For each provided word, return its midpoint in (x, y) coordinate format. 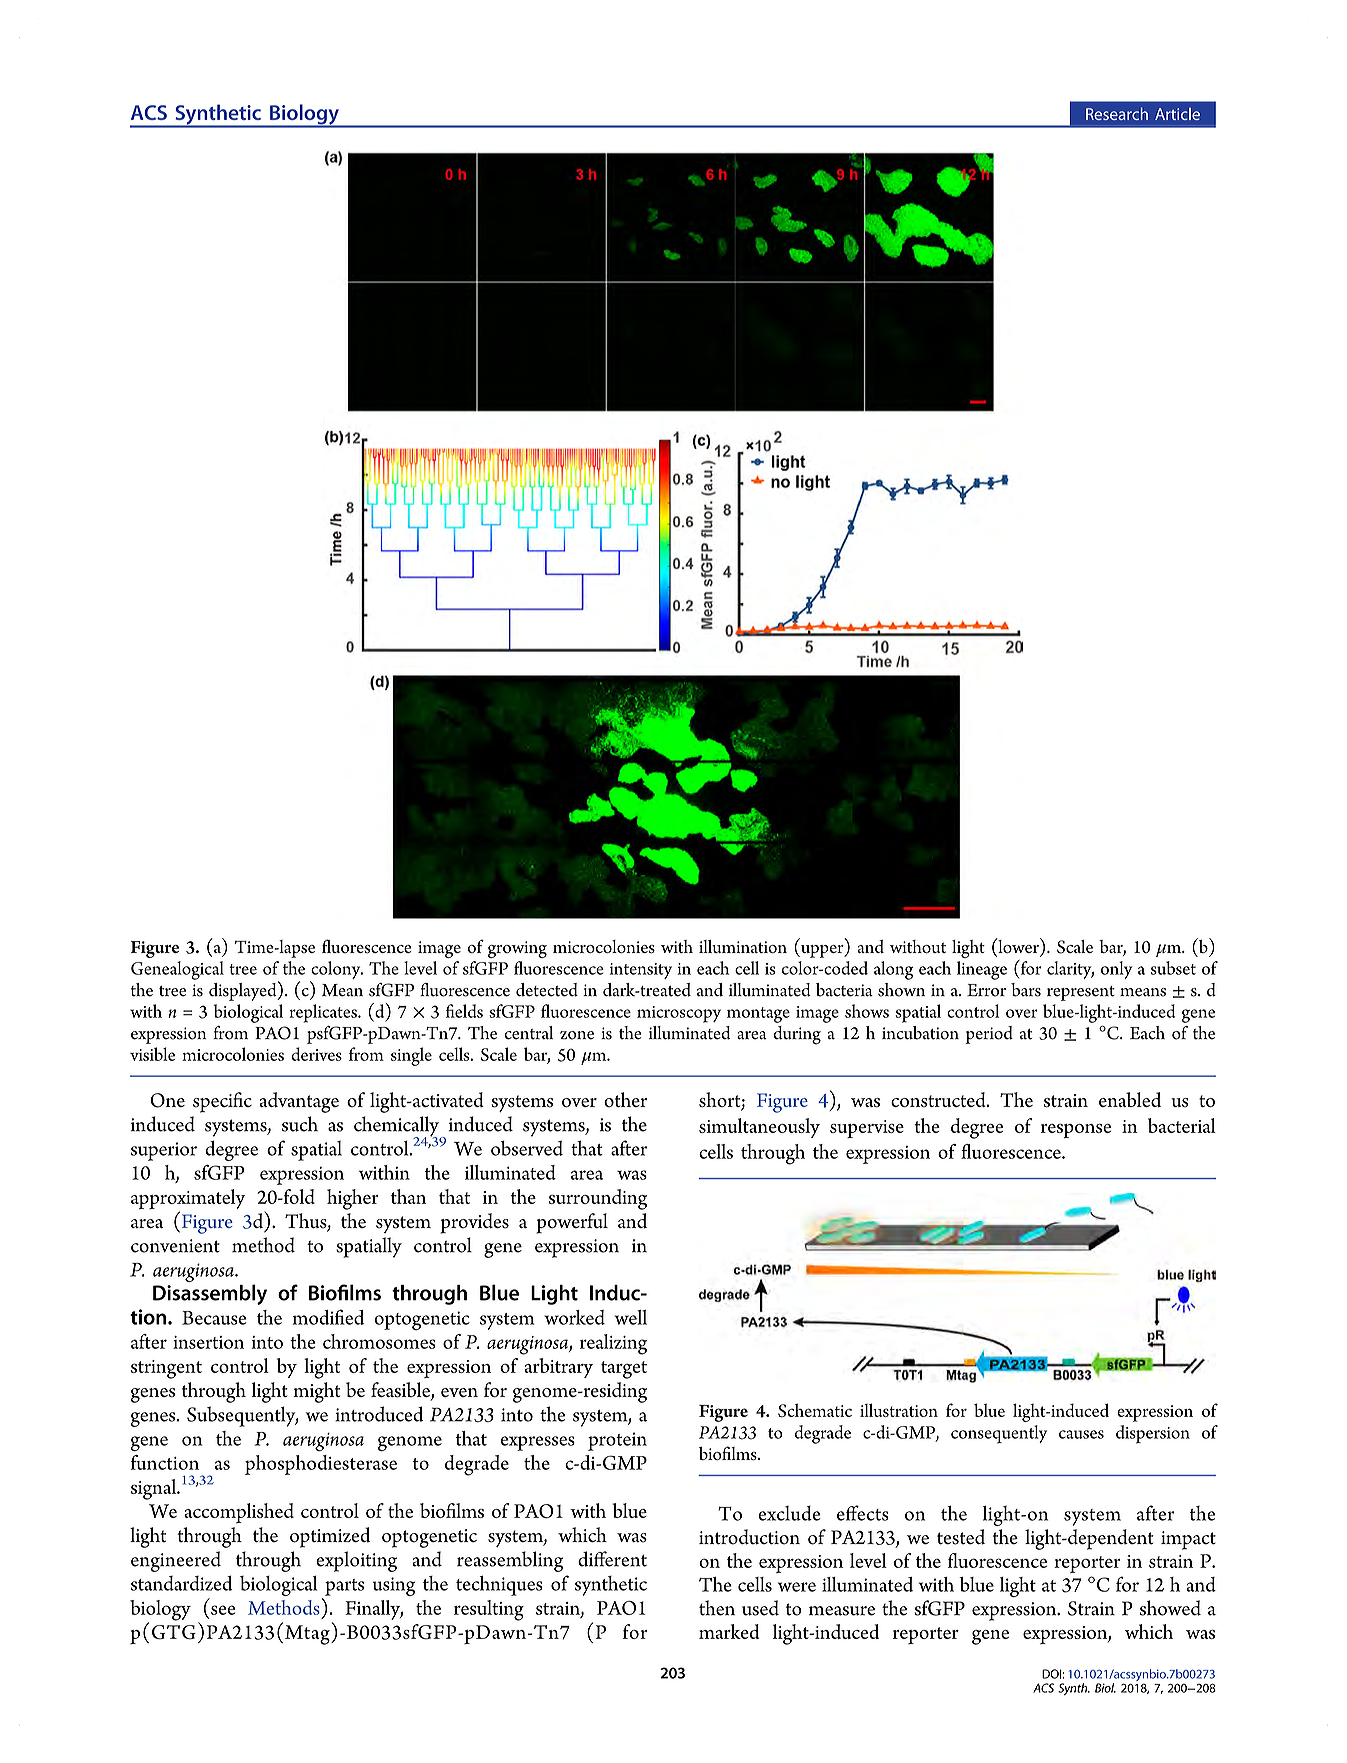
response (1076, 1131)
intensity (641, 971)
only (1116, 970)
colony (336, 971)
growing (517, 949)
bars (1026, 990)
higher (353, 1199)
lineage (982, 970)
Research (1117, 113)
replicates (324, 1013)
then (717, 1608)
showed (1170, 1608)
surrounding (598, 1199)
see (223, 1610)
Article (1177, 114)
